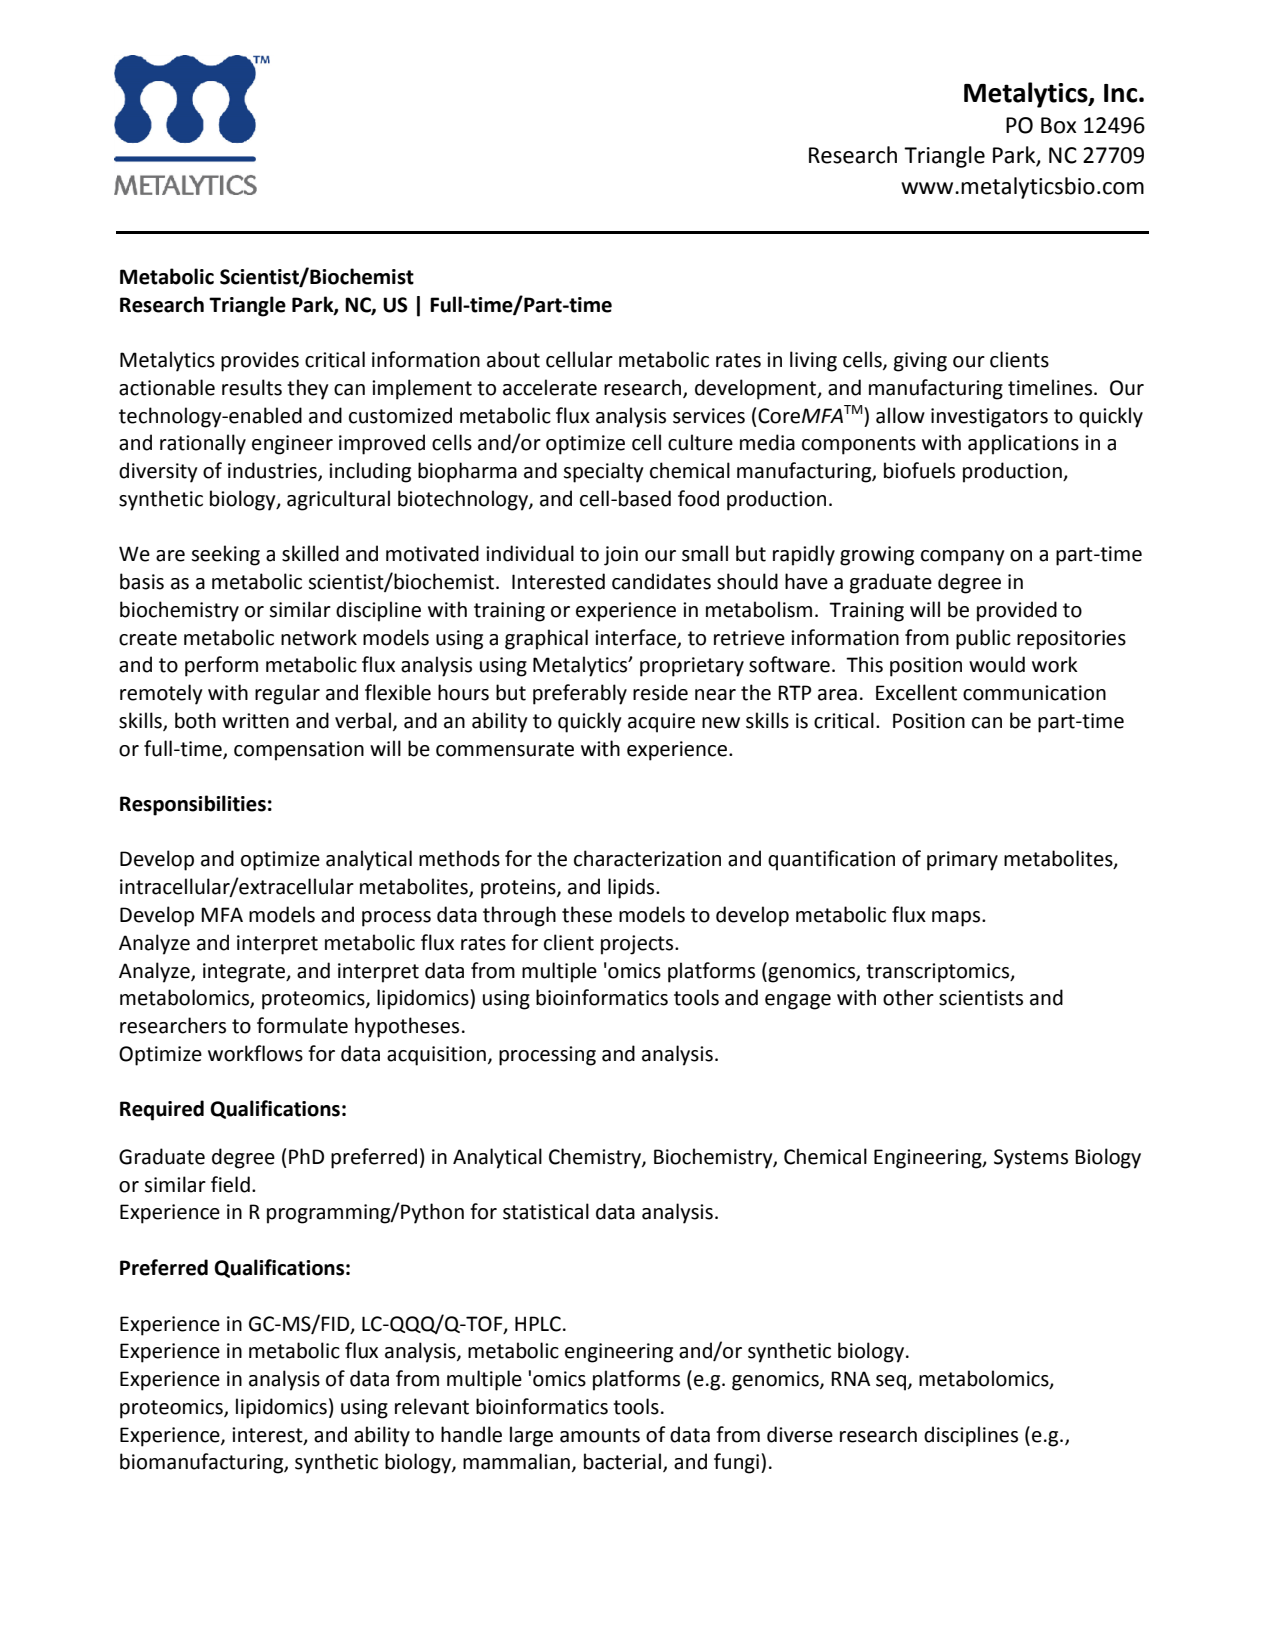  What do you see at coordinates (962, 861) in the page?
I see `primary` at bounding box center [962, 861].
